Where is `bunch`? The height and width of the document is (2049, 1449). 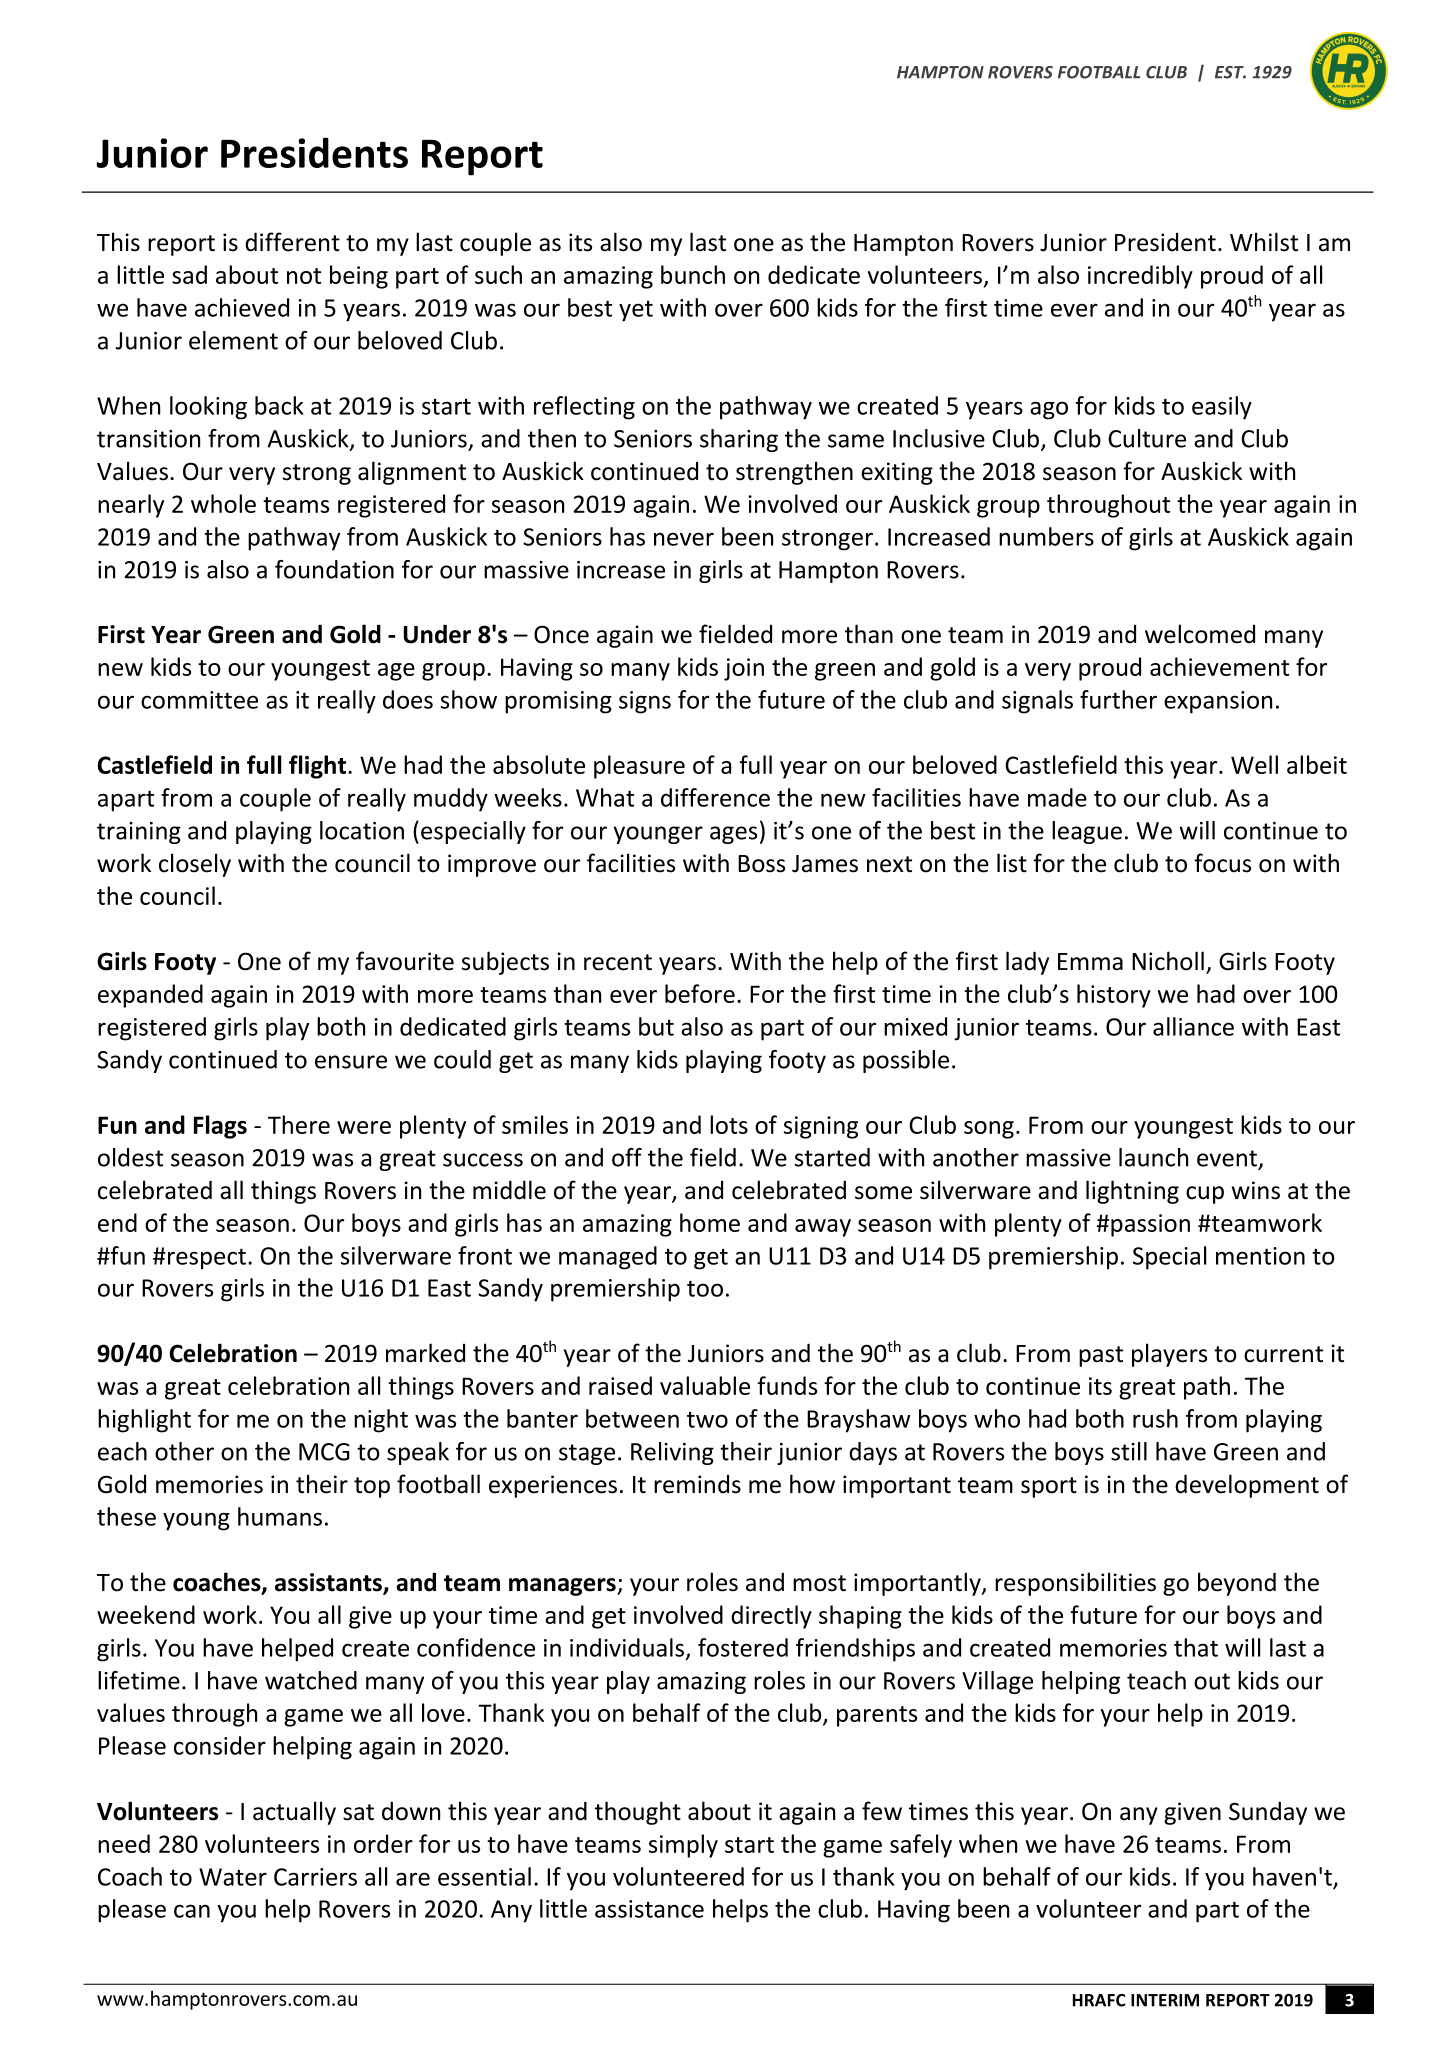 bunch is located at coordinates (693, 274).
